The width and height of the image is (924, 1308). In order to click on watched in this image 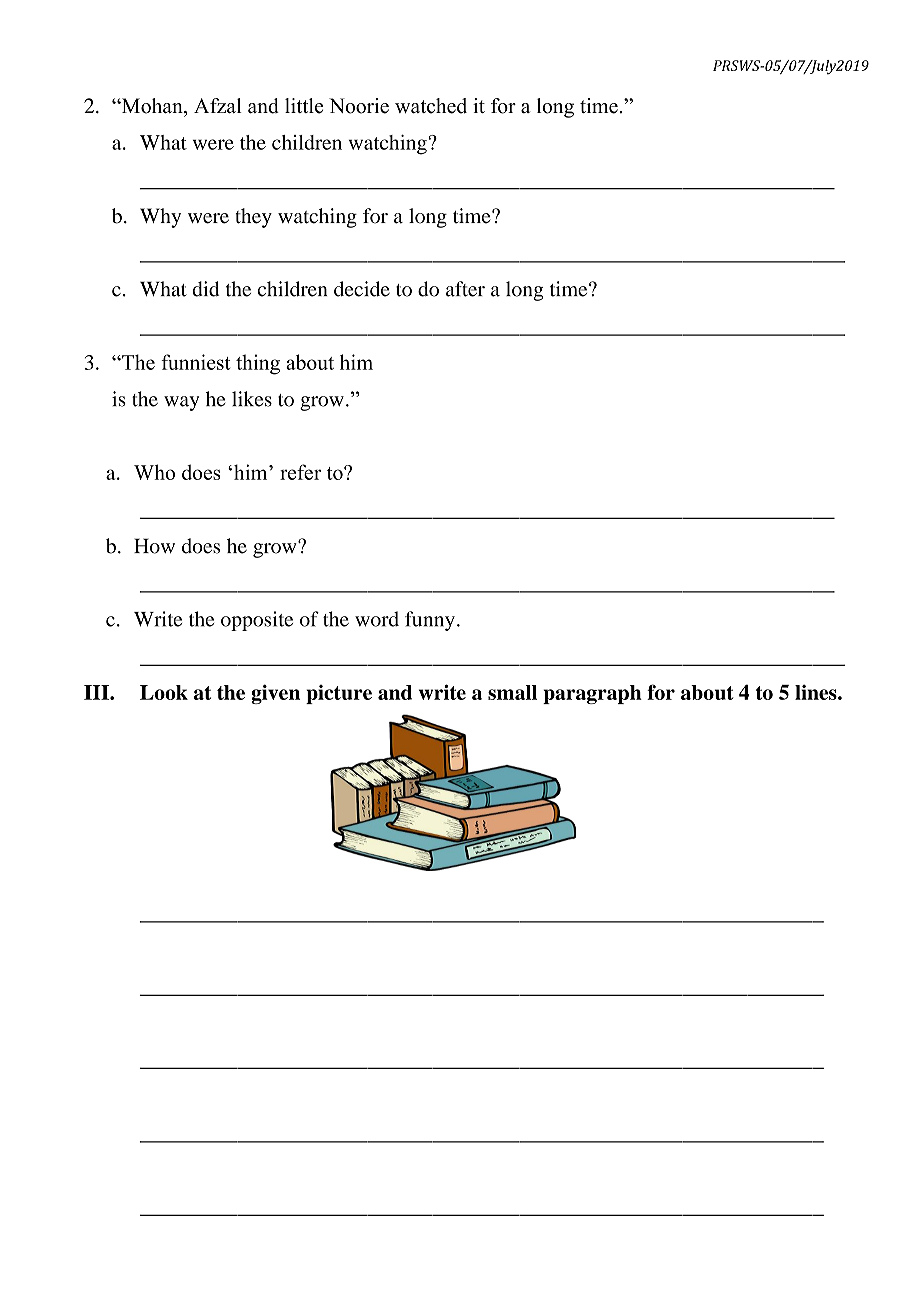, I will do `click(431, 106)`.
